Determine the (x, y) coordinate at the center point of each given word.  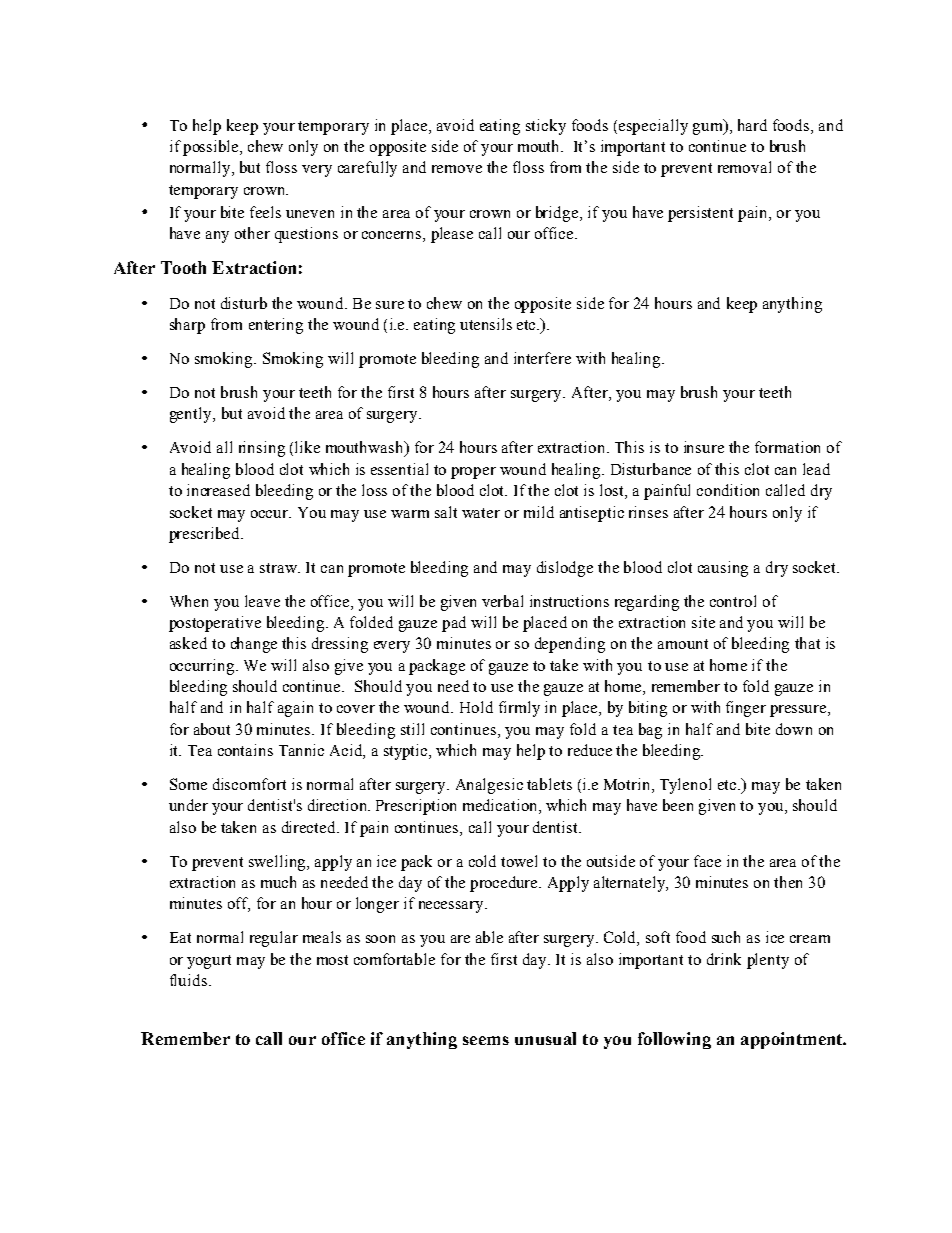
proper (473, 473)
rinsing (262, 449)
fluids (188, 980)
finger (746, 709)
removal (744, 167)
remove (457, 169)
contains (245, 750)
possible (212, 148)
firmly (519, 709)
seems (486, 1040)
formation (787, 447)
